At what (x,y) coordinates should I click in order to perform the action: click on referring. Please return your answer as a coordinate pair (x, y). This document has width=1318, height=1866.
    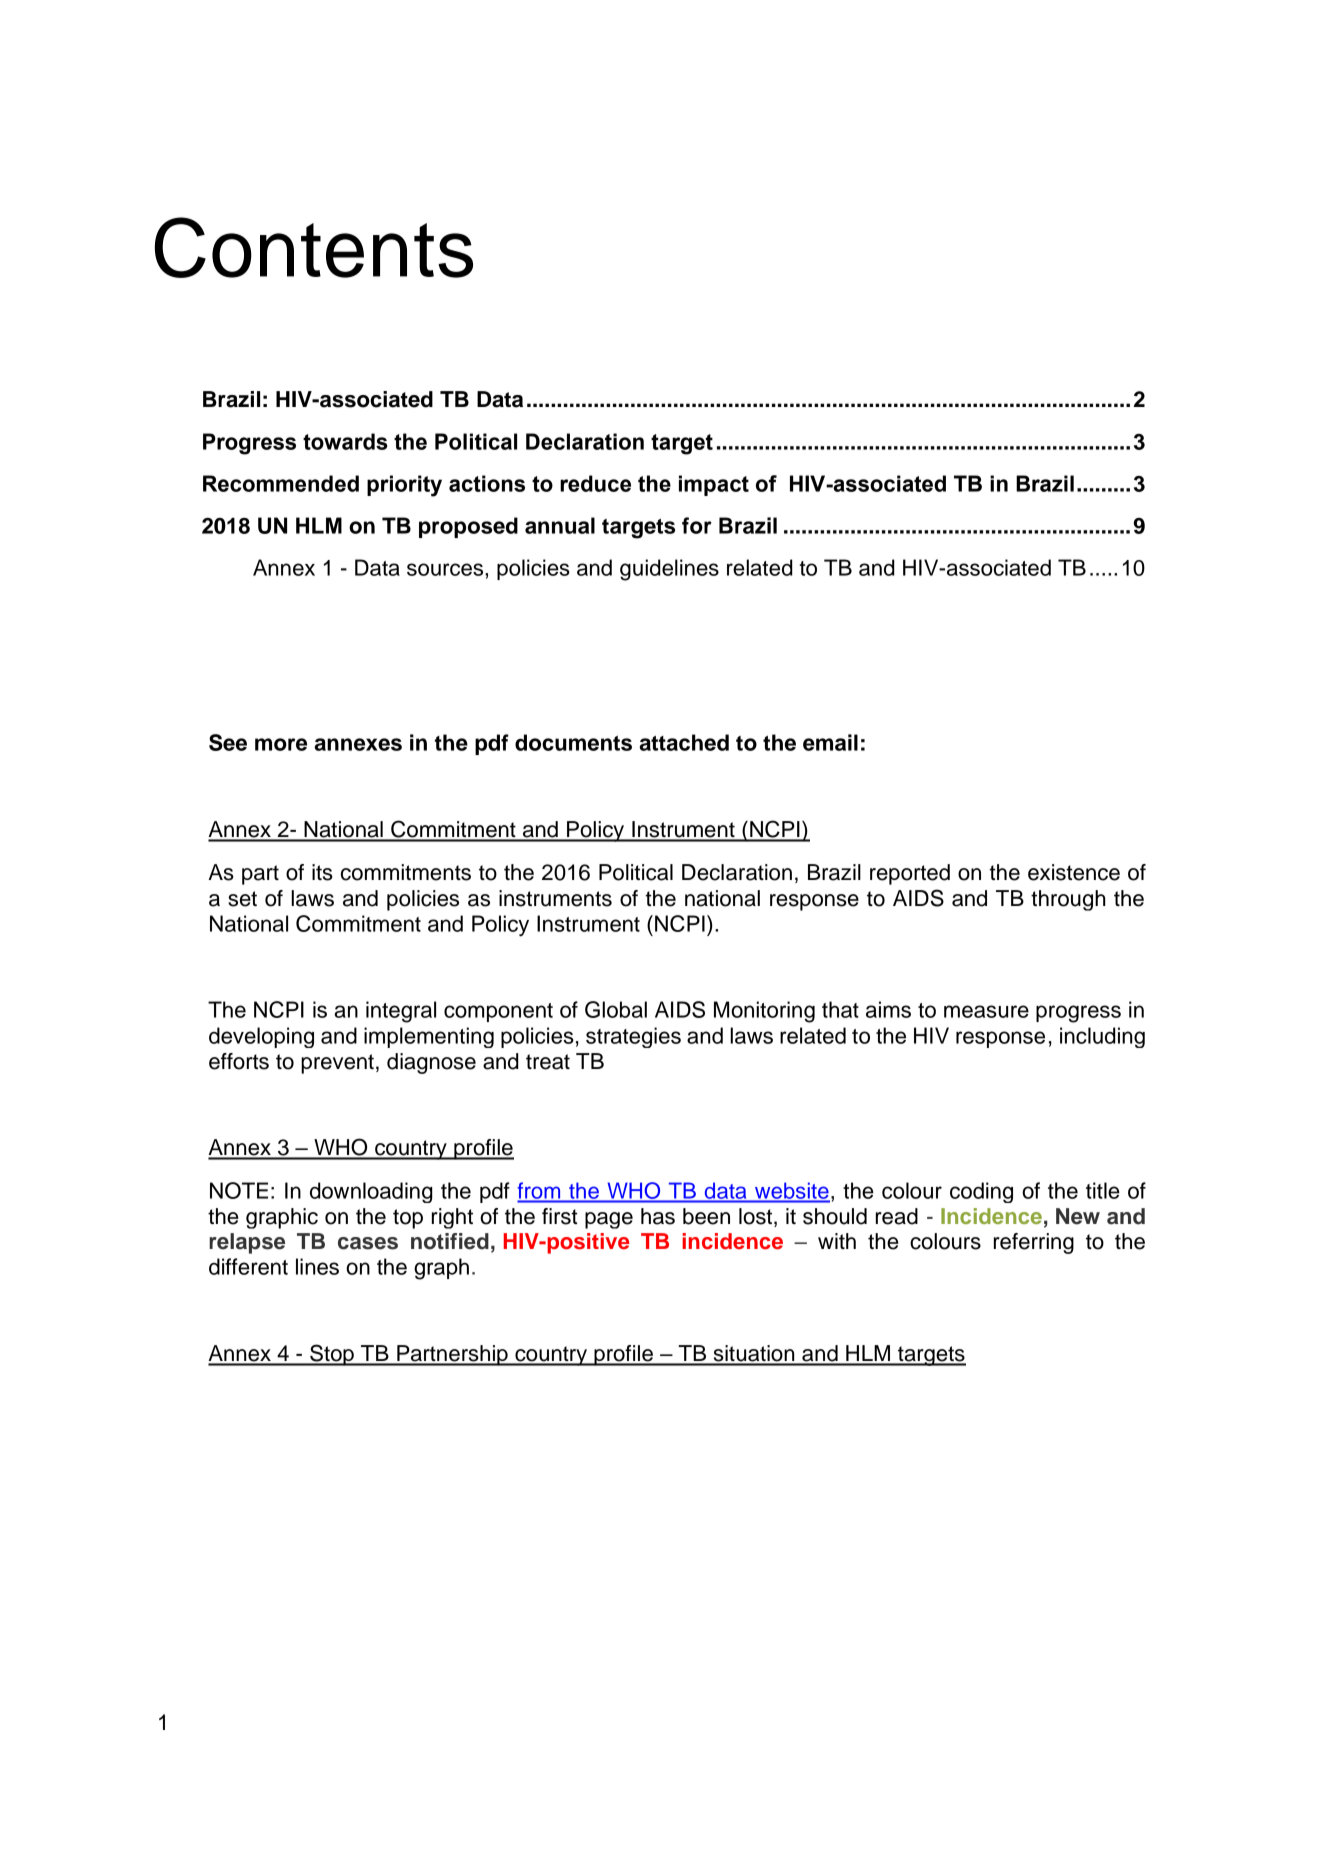
    Looking at the image, I should click on (1034, 1243).
